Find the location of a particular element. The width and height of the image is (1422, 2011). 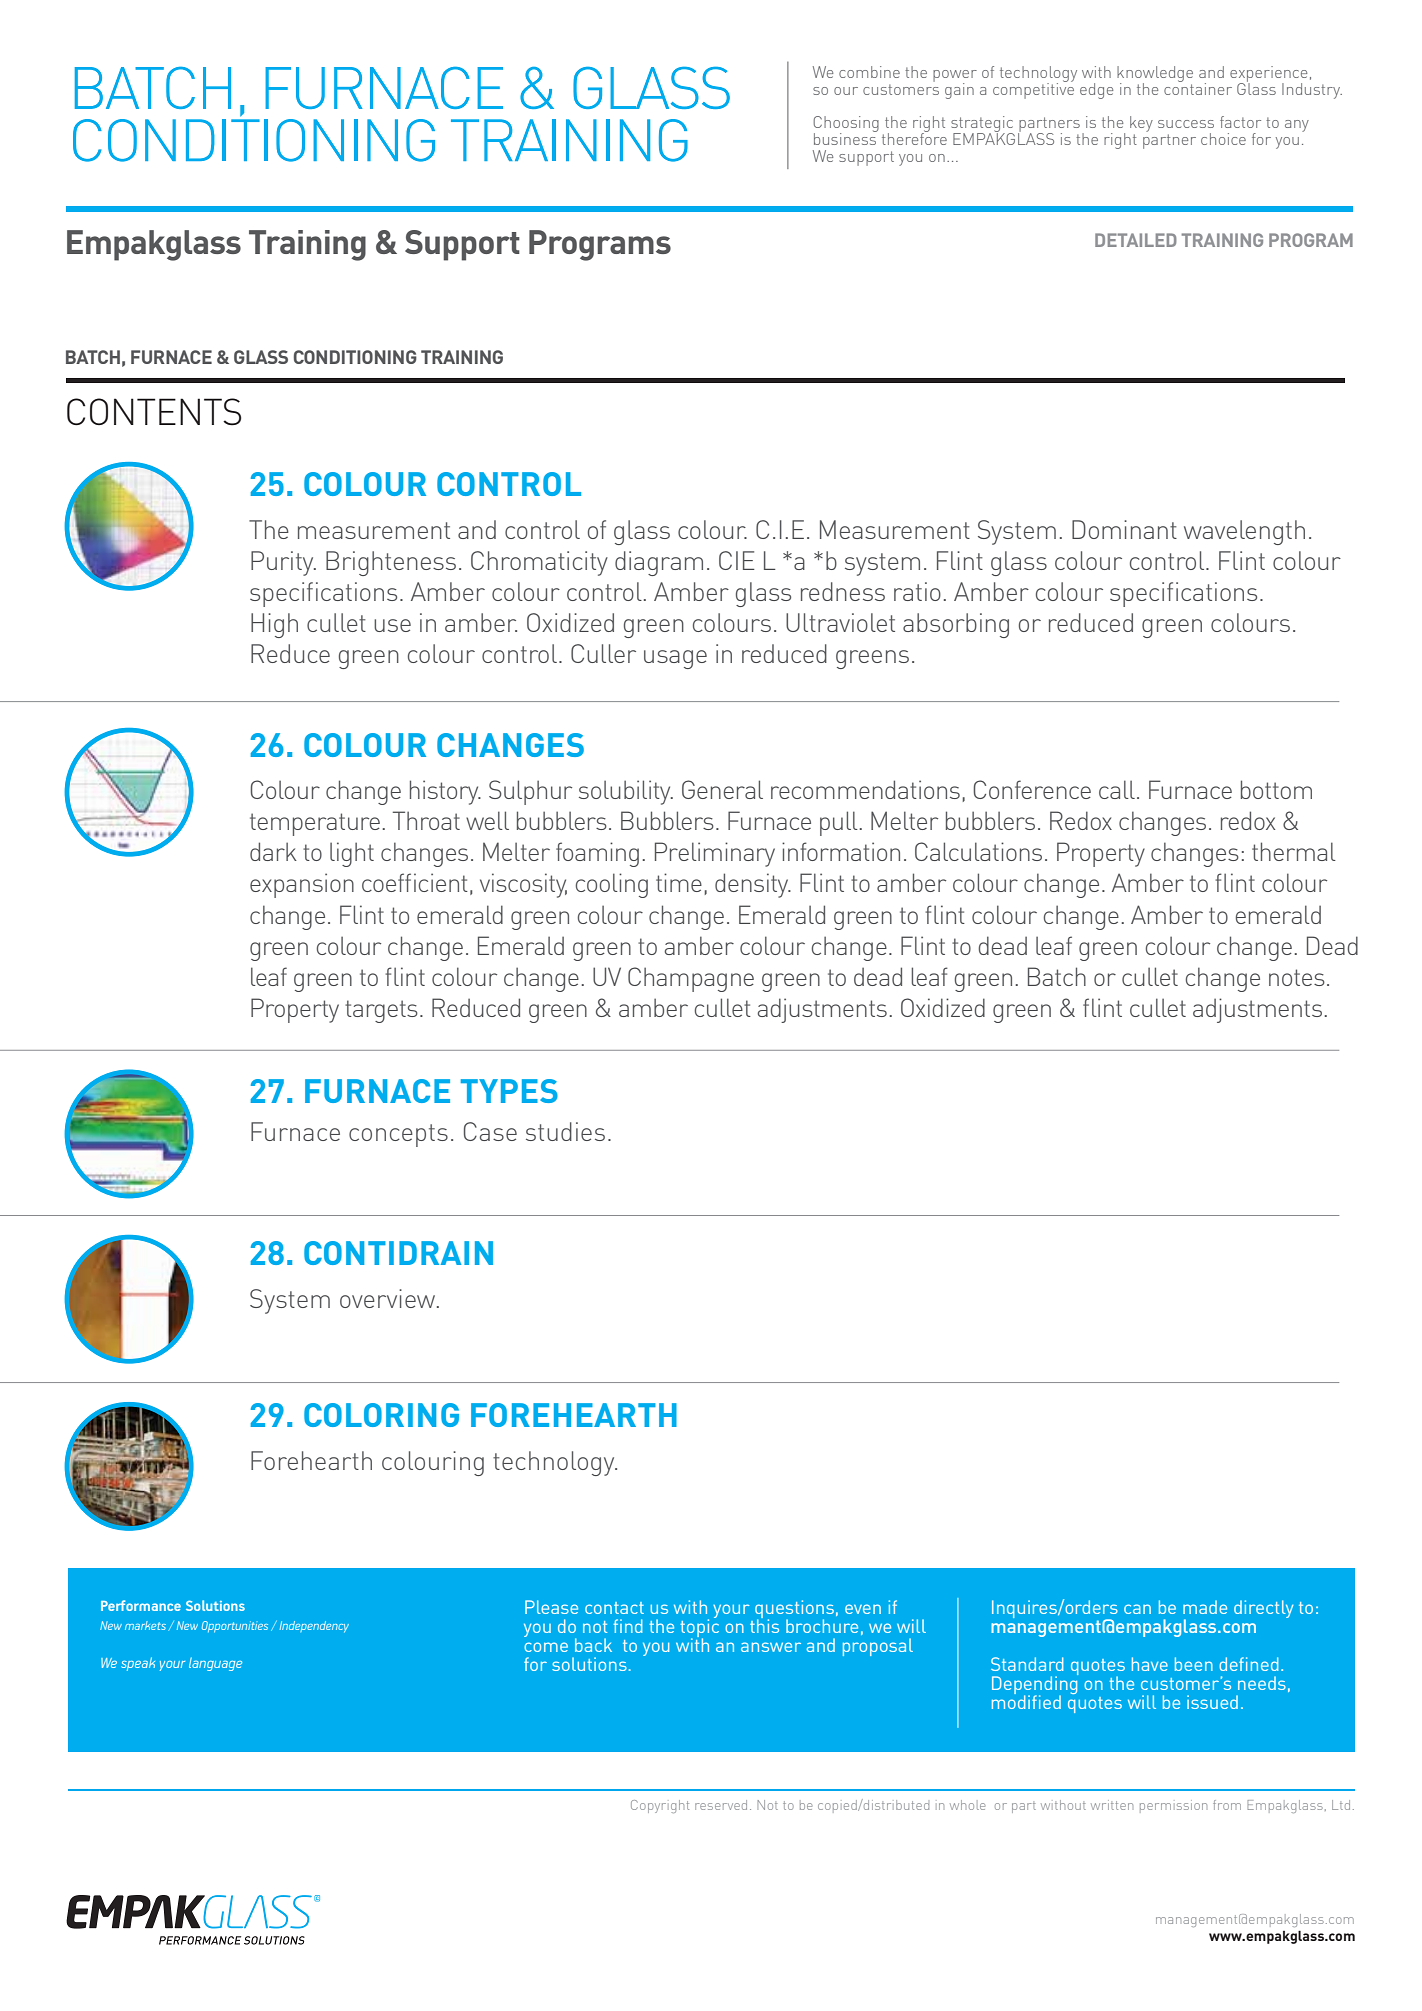

language is located at coordinates (215, 1664).
